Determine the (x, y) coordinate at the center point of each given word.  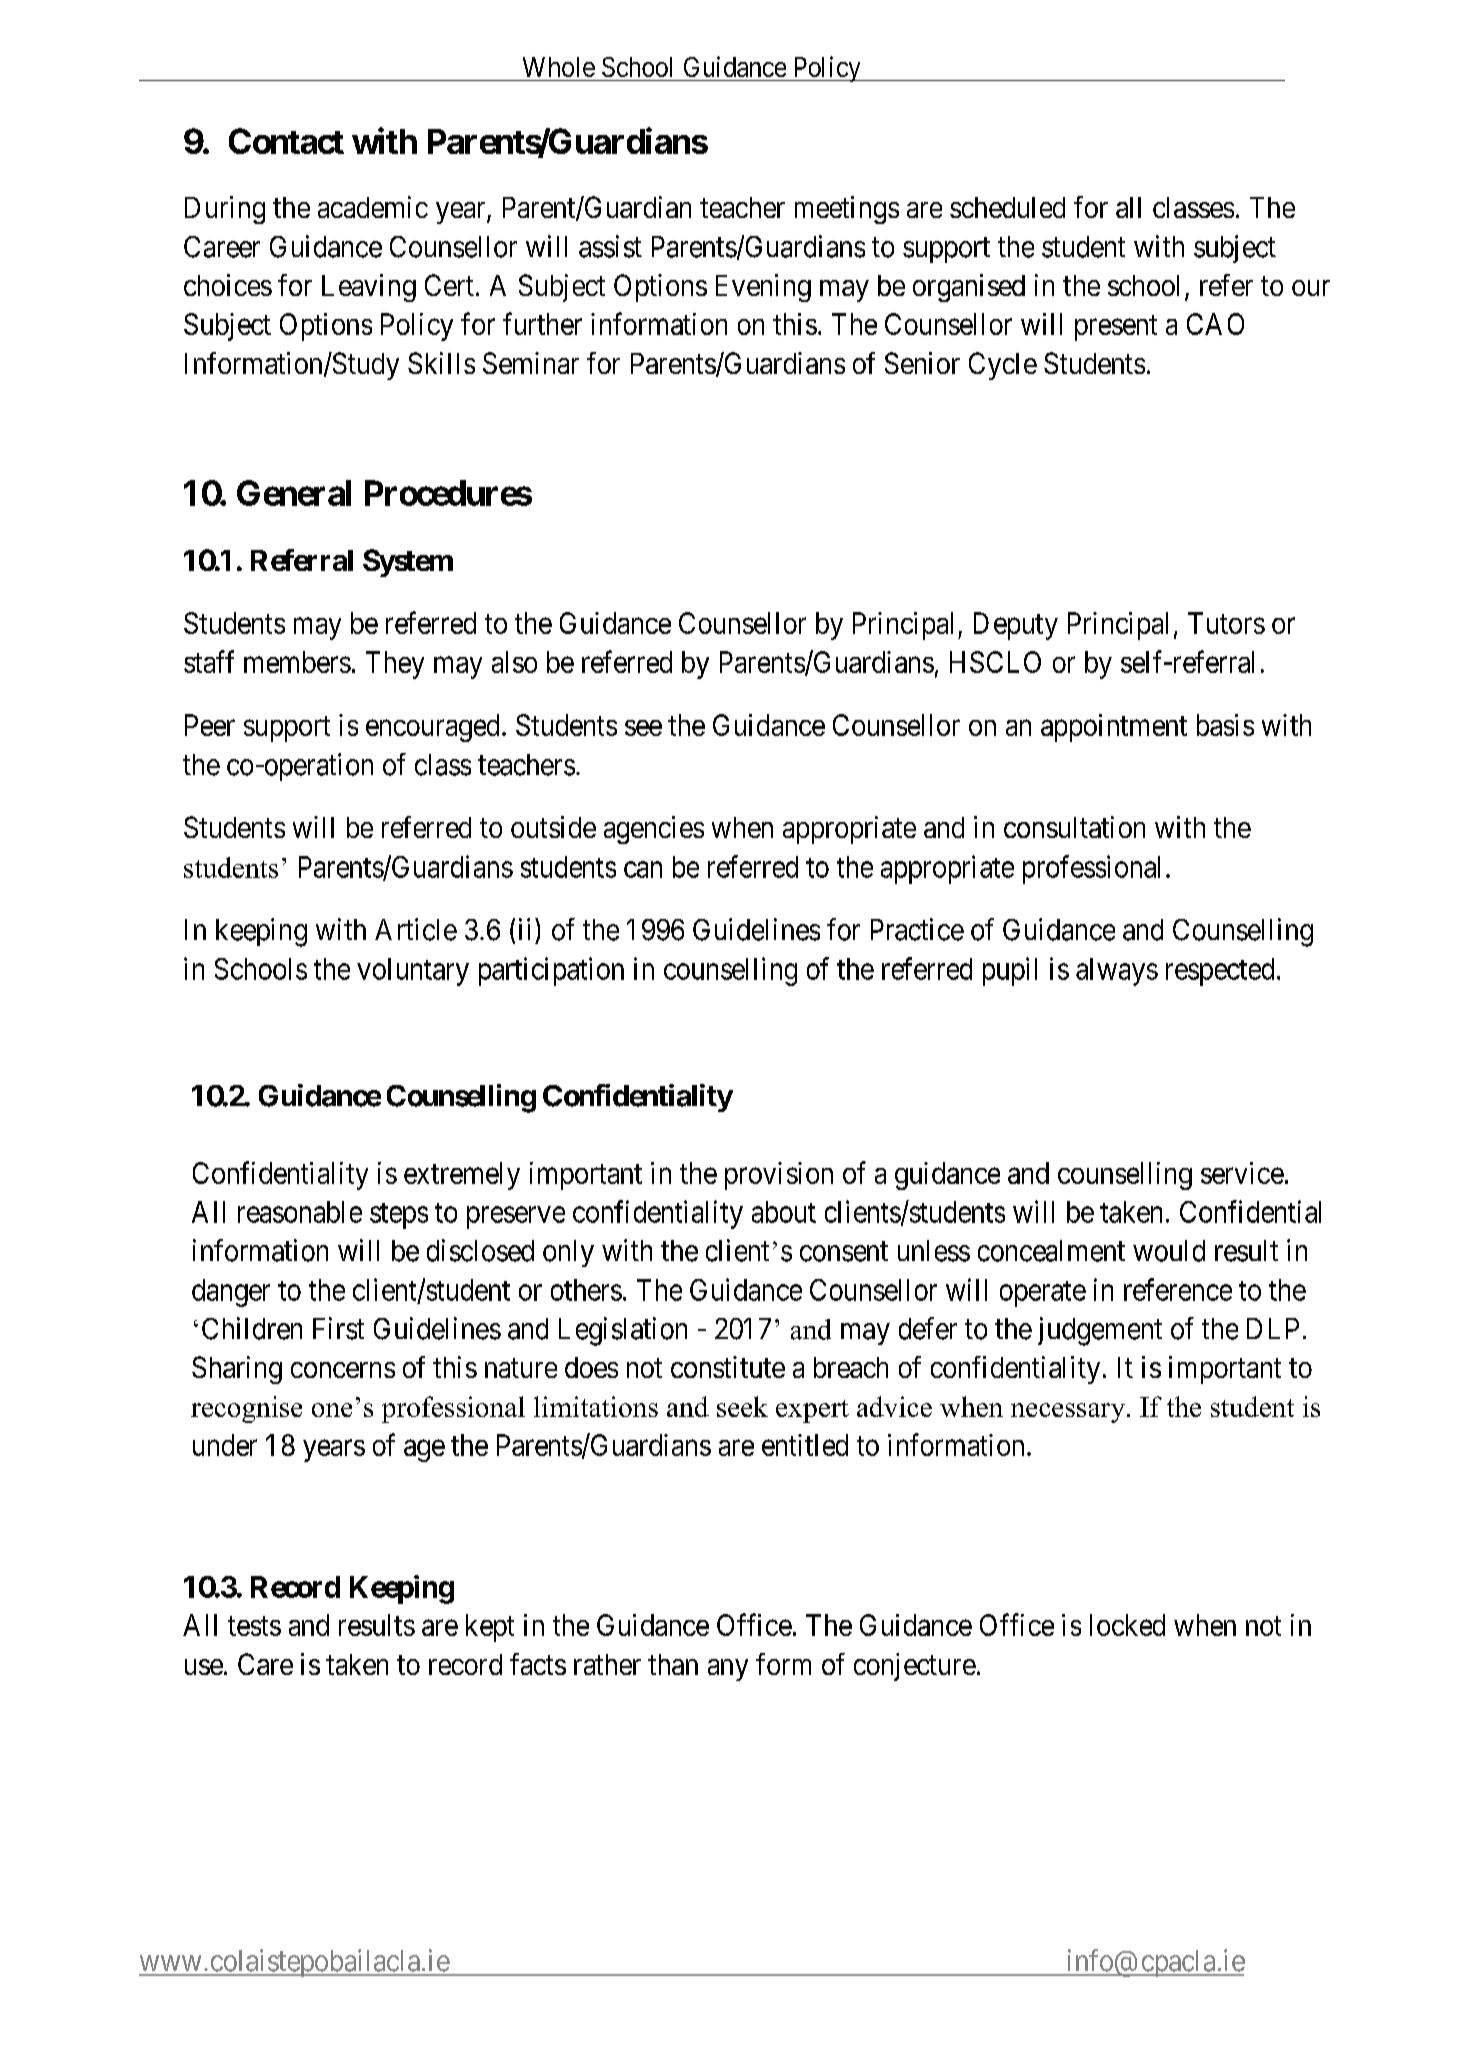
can (643, 869)
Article (416, 929)
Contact (286, 141)
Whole (559, 67)
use (204, 1667)
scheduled (1007, 207)
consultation (1074, 827)
